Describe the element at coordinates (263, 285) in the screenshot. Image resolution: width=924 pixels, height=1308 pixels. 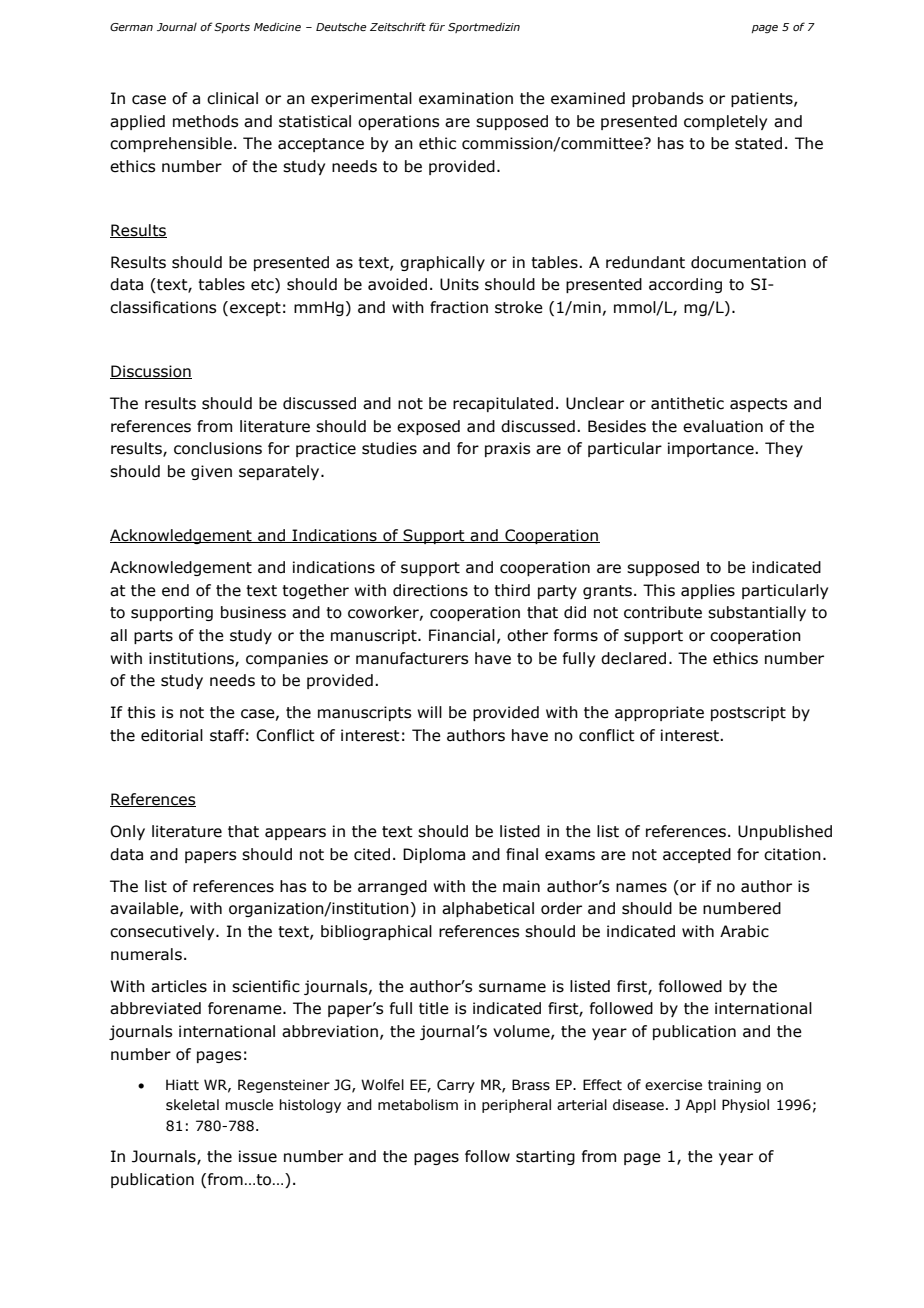
I see `etc` at that location.
